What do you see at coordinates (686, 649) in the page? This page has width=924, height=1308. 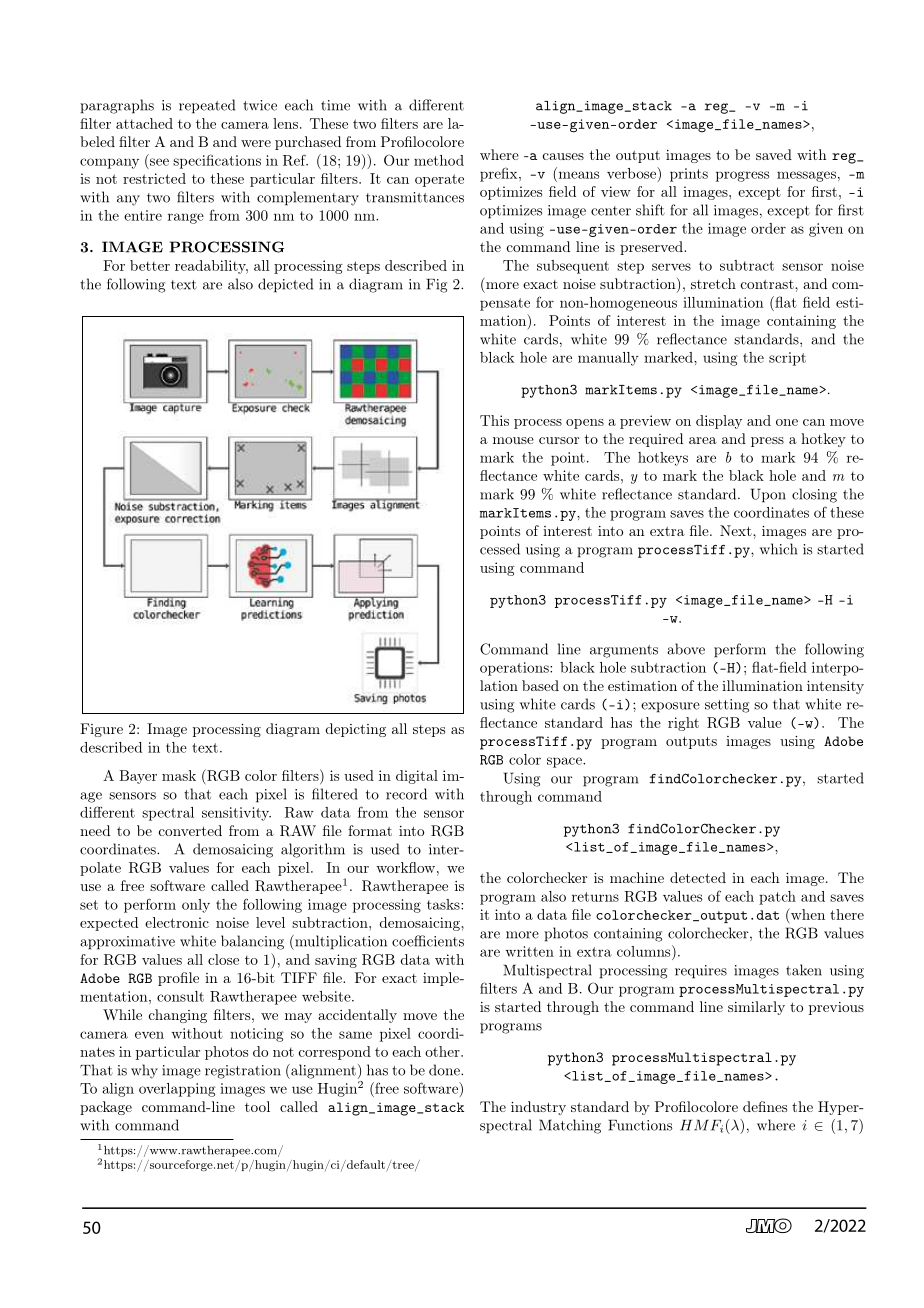 I see `above` at bounding box center [686, 649].
